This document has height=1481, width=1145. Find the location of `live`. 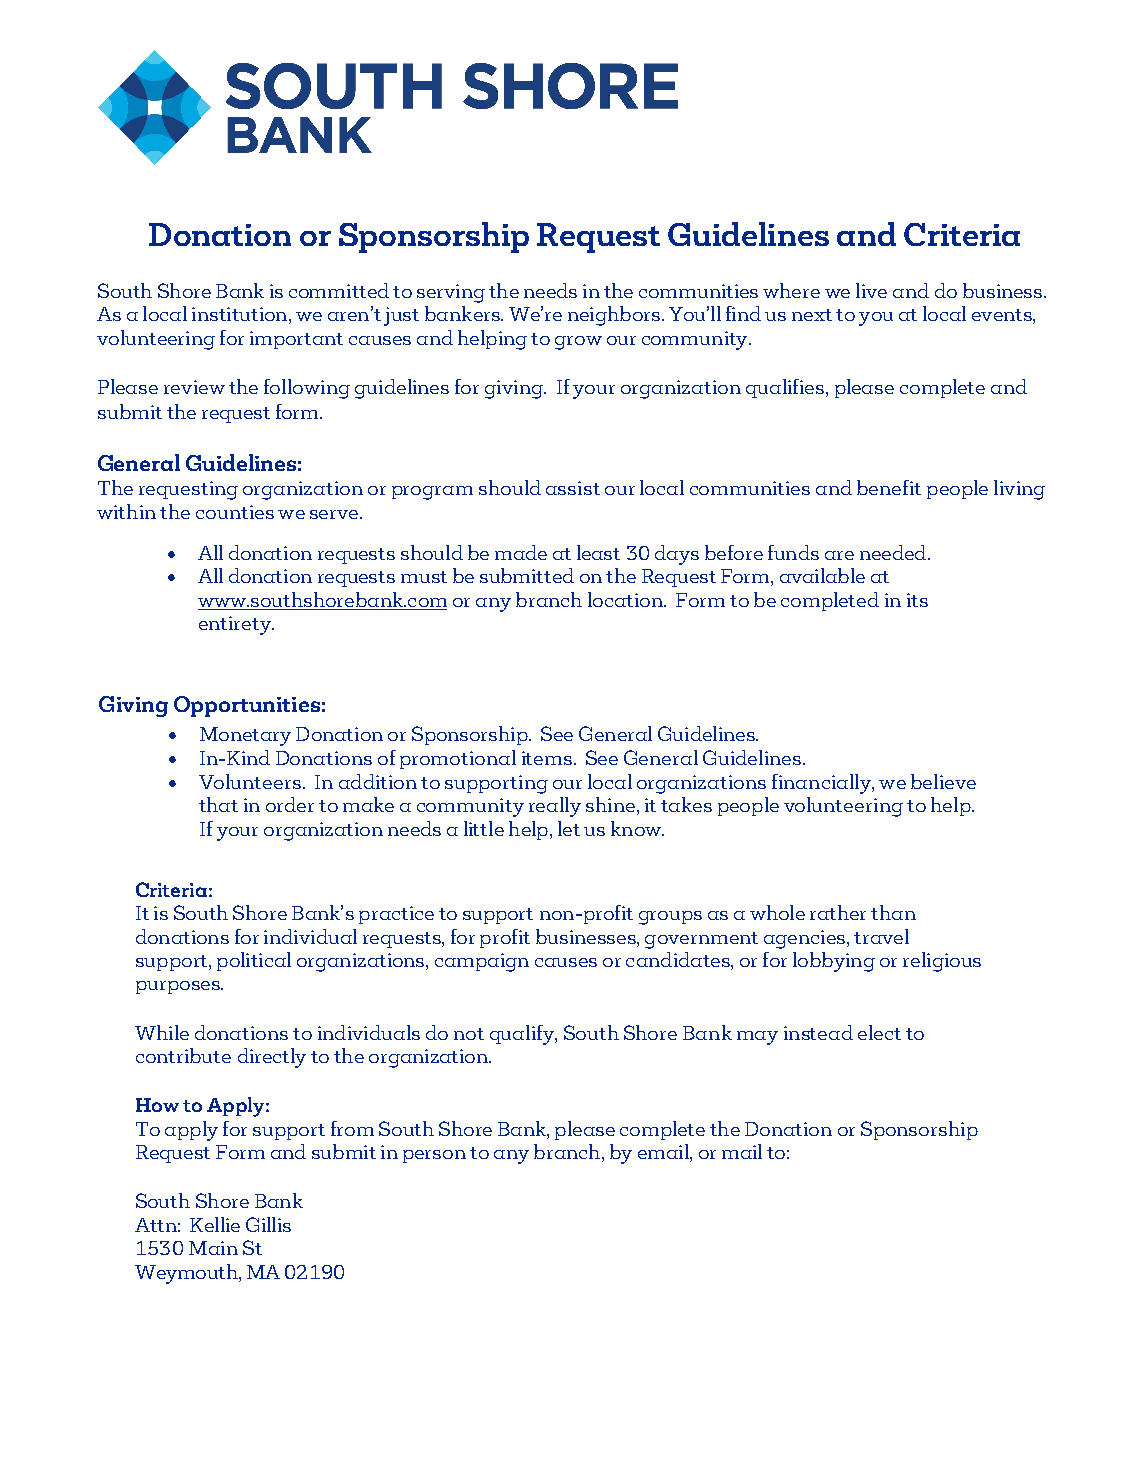

live is located at coordinates (871, 290).
